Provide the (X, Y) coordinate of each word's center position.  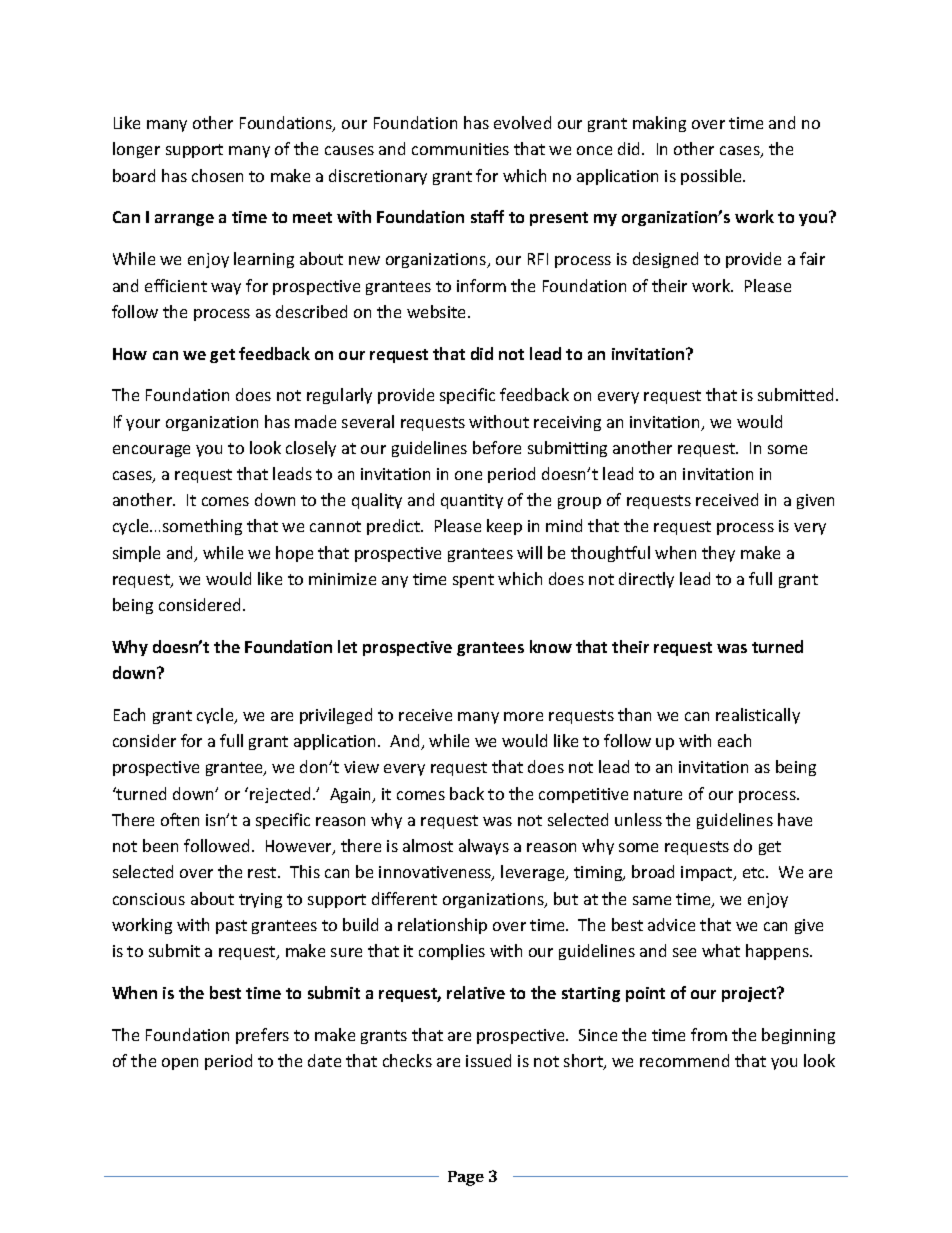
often (180, 819)
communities (460, 149)
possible (712, 177)
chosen (217, 175)
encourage (151, 451)
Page (466, 1178)
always (484, 847)
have (795, 819)
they (718, 554)
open (180, 1064)
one (468, 475)
